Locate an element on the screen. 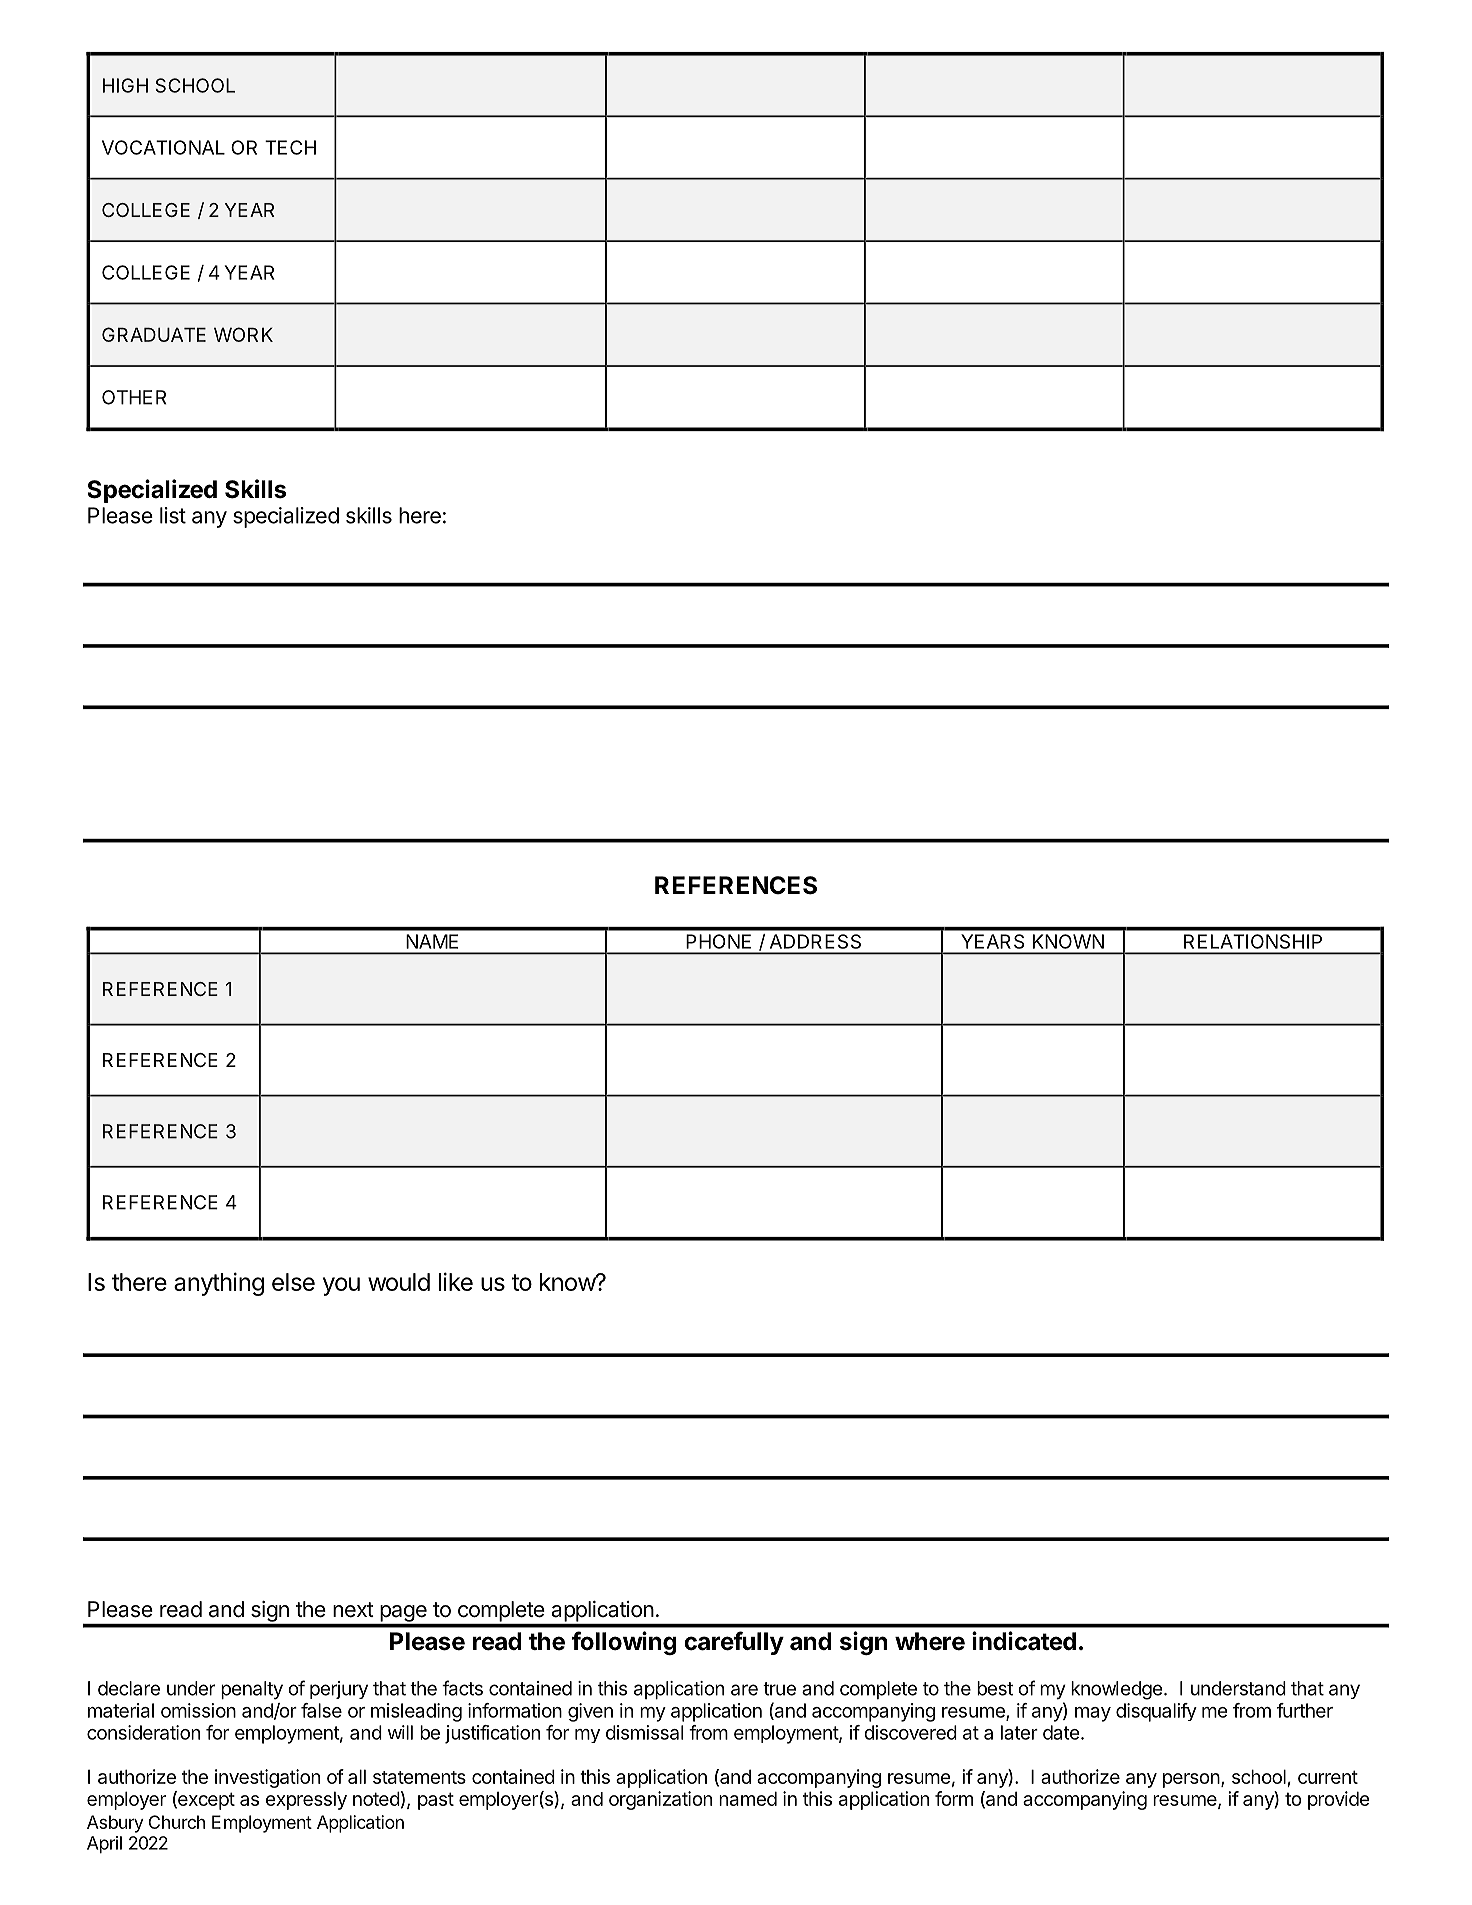 This screenshot has height=1905, width=1472. organization is located at coordinates (660, 1800).
